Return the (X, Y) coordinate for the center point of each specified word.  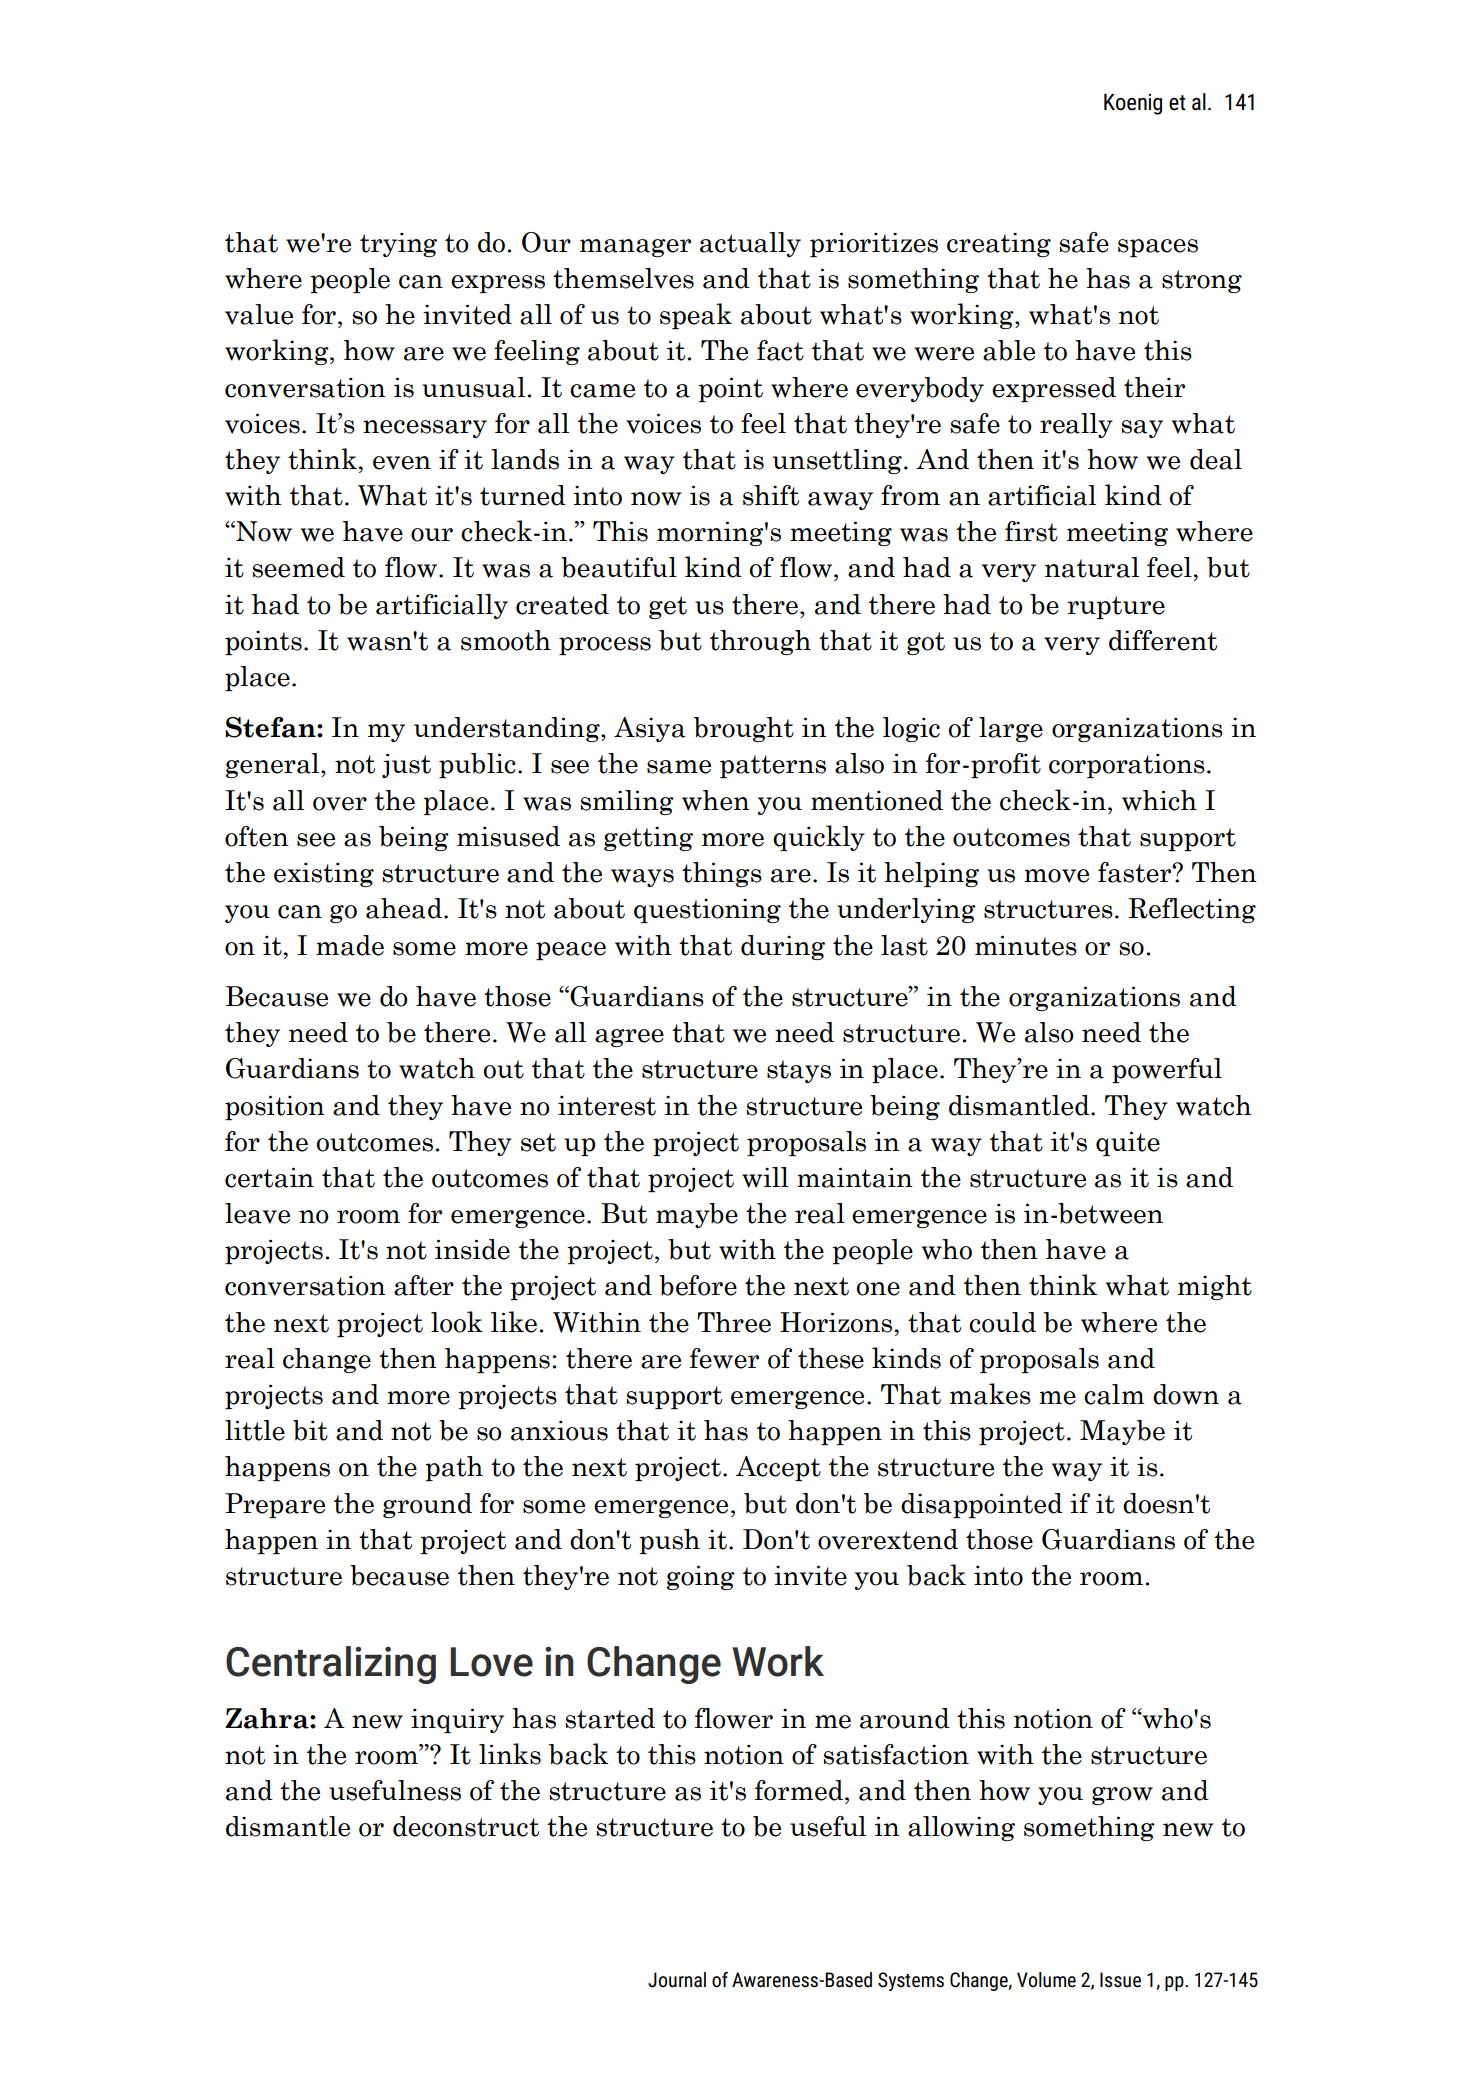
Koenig (1133, 104)
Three (734, 1322)
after (424, 1285)
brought (744, 729)
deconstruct (466, 1826)
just (406, 765)
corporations (1127, 765)
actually (750, 244)
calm (1114, 1394)
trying (398, 244)
